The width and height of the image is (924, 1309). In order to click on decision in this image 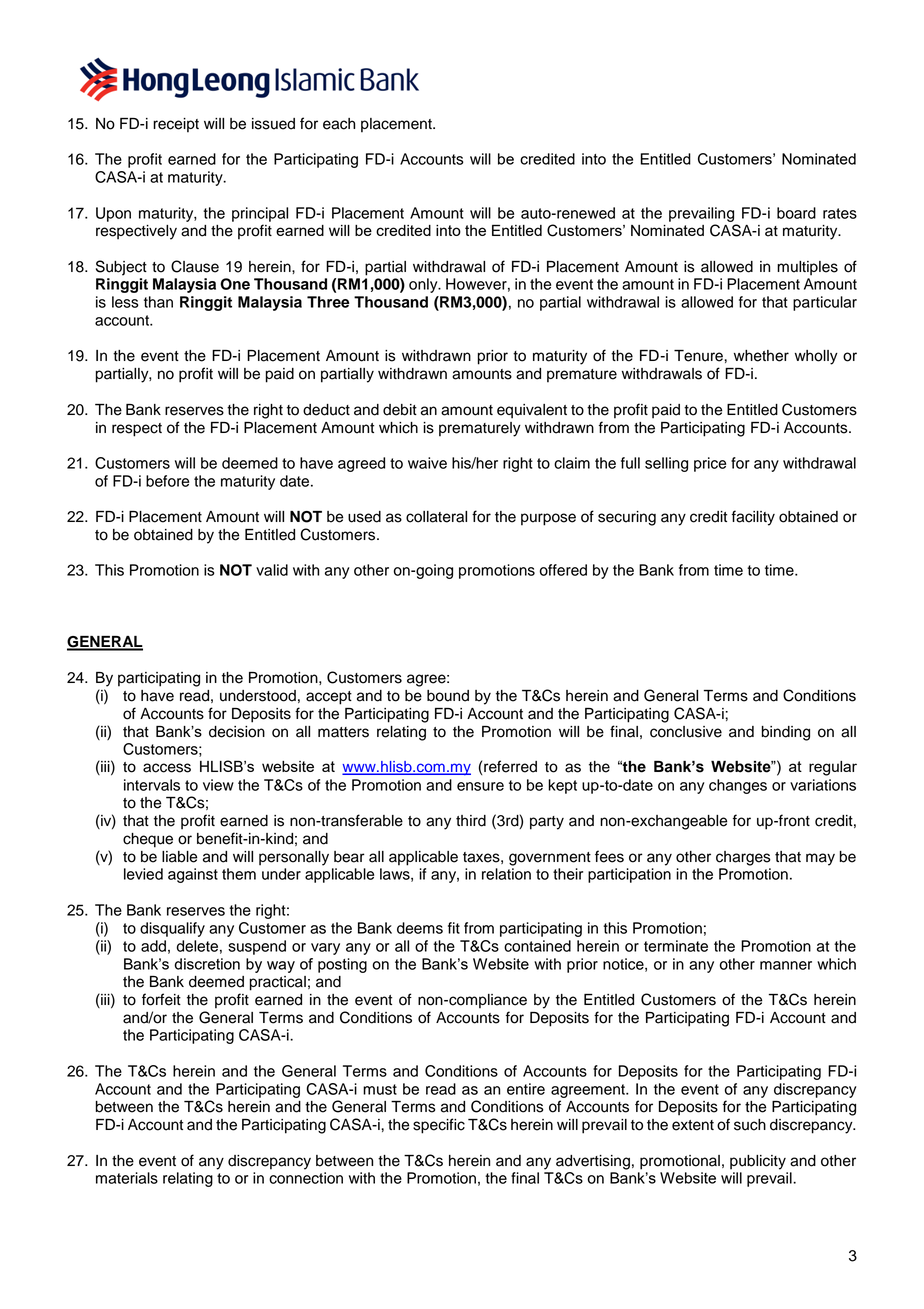, I will do `click(237, 732)`.
